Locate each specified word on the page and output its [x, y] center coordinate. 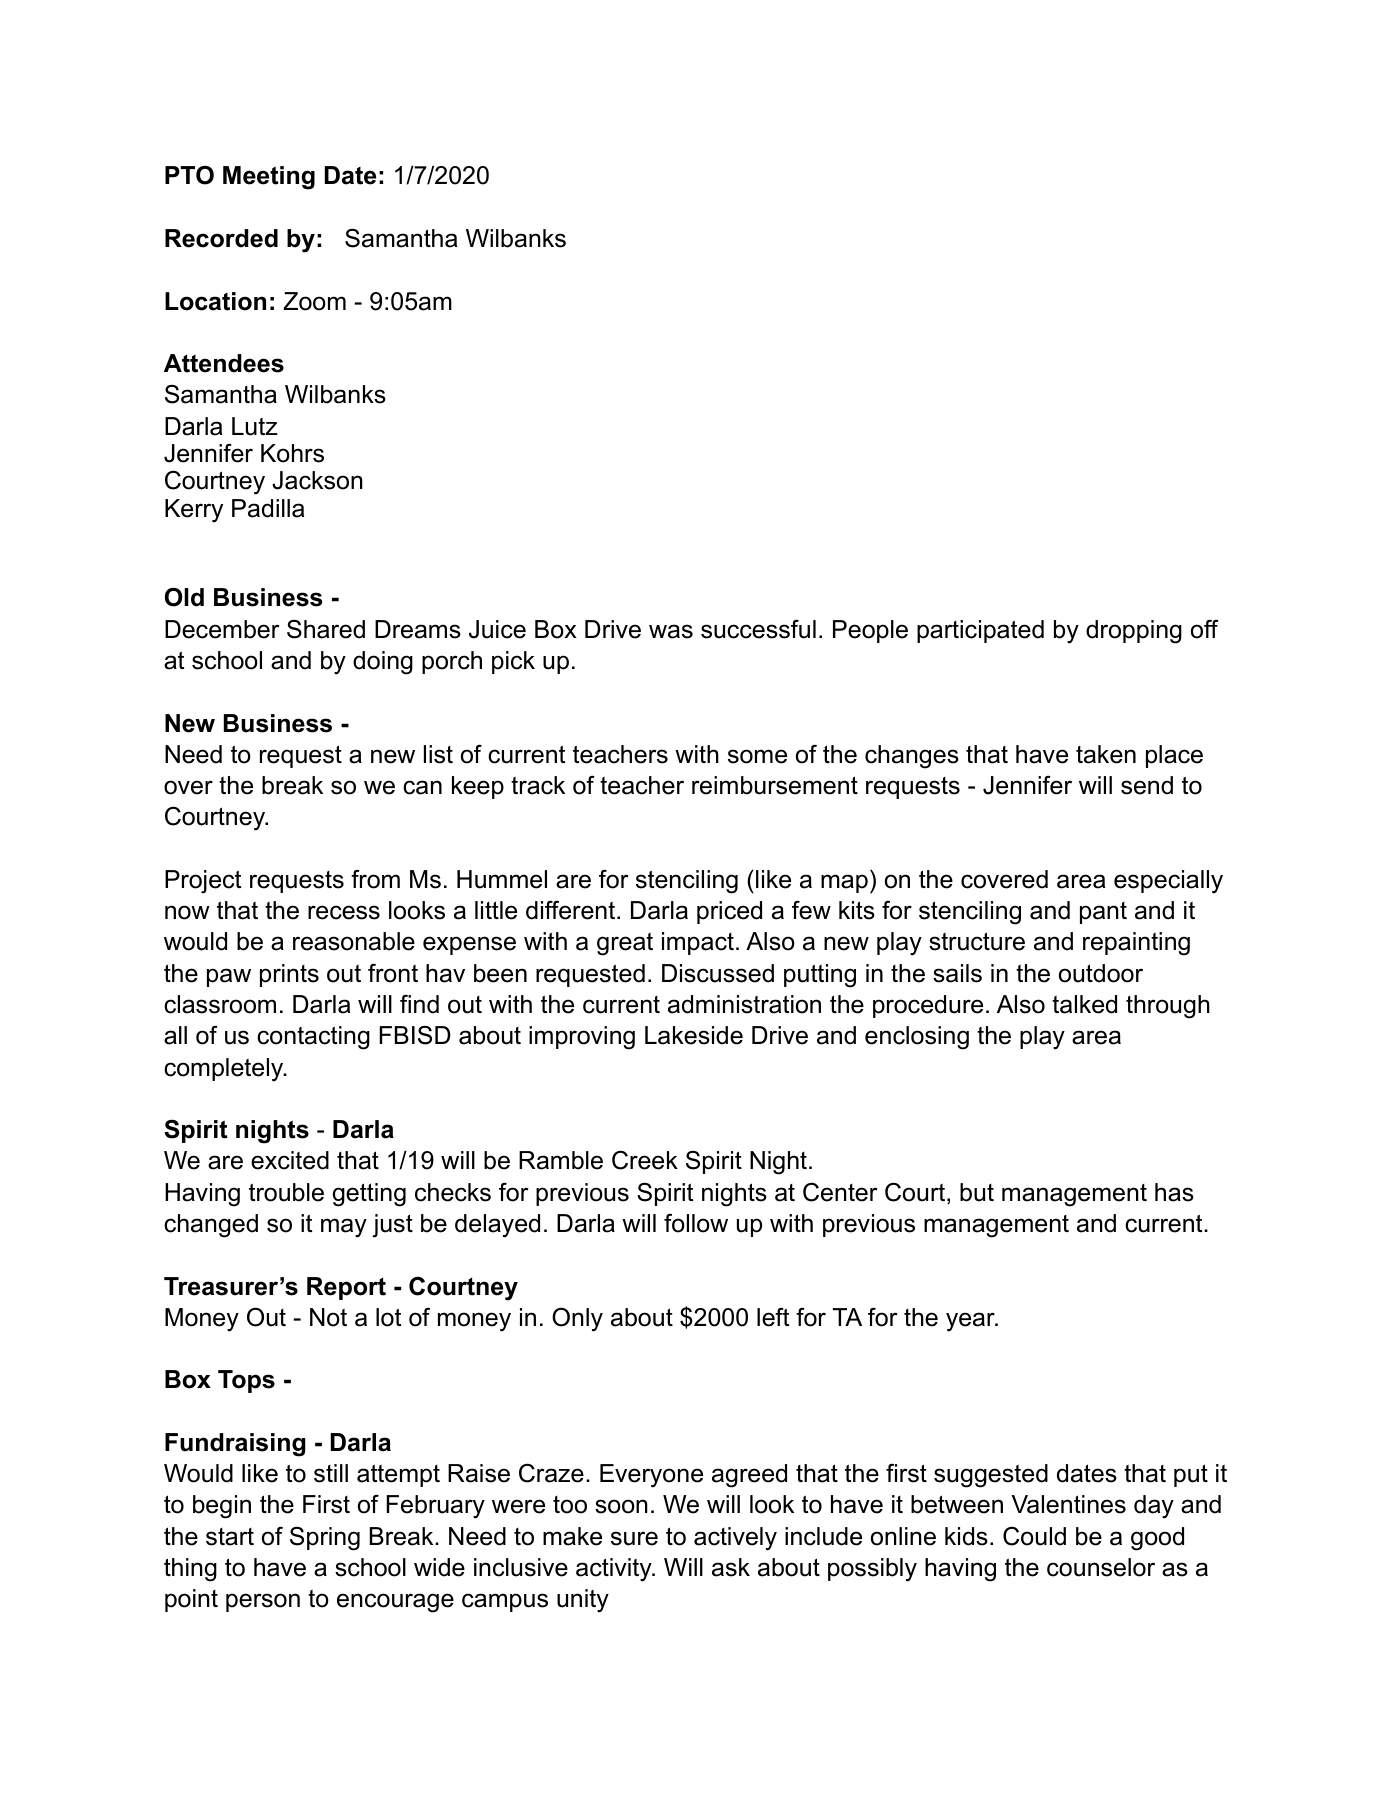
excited [290, 1160]
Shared [326, 629]
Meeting [269, 178]
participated [980, 631]
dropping [1134, 632]
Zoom [314, 301]
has [1174, 1192]
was [671, 631]
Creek [645, 1160]
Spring [325, 1539]
